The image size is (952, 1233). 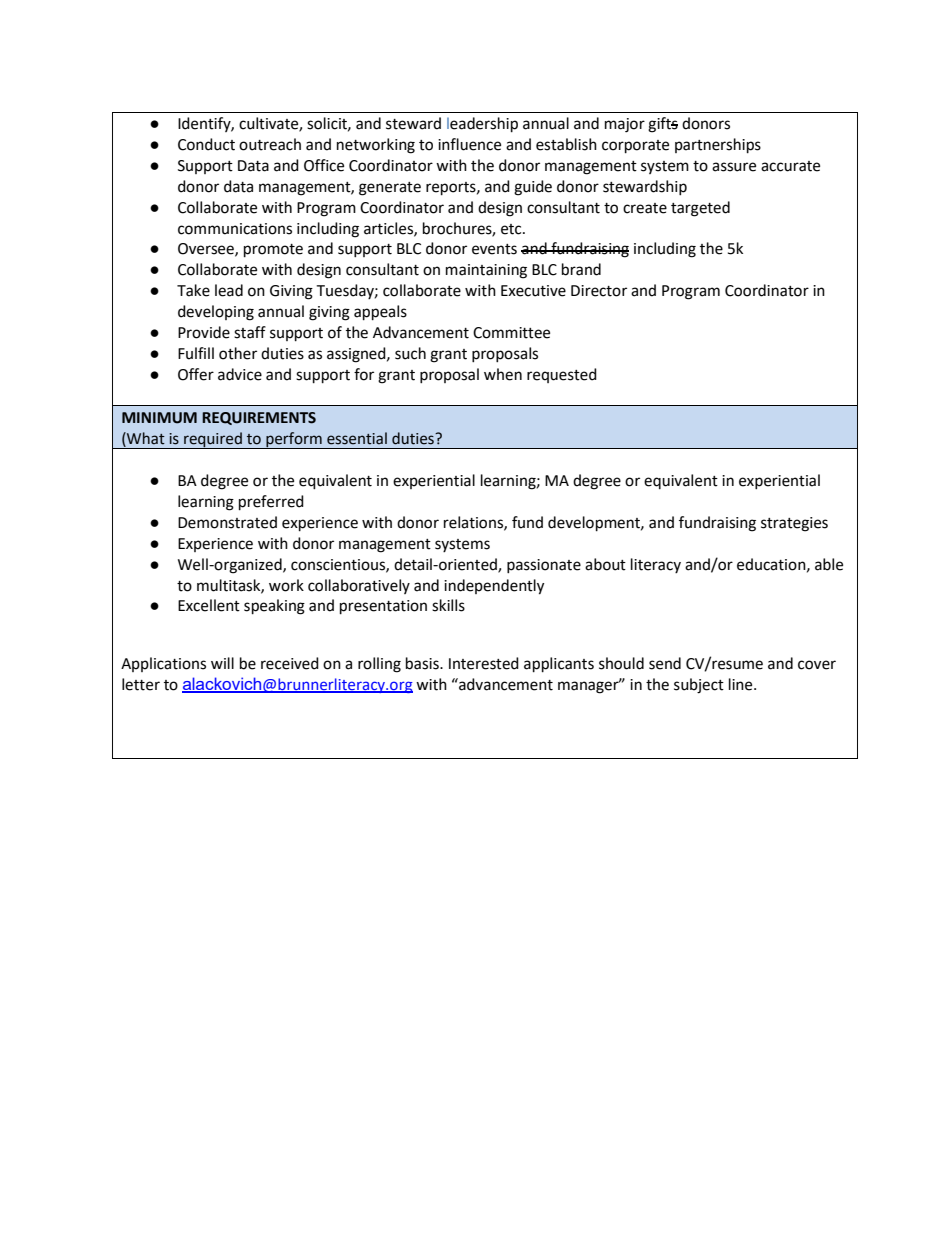 What do you see at coordinates (259, 418) in the image?
I see `REQUIREMENTS` at bounding box center [259, 418].
